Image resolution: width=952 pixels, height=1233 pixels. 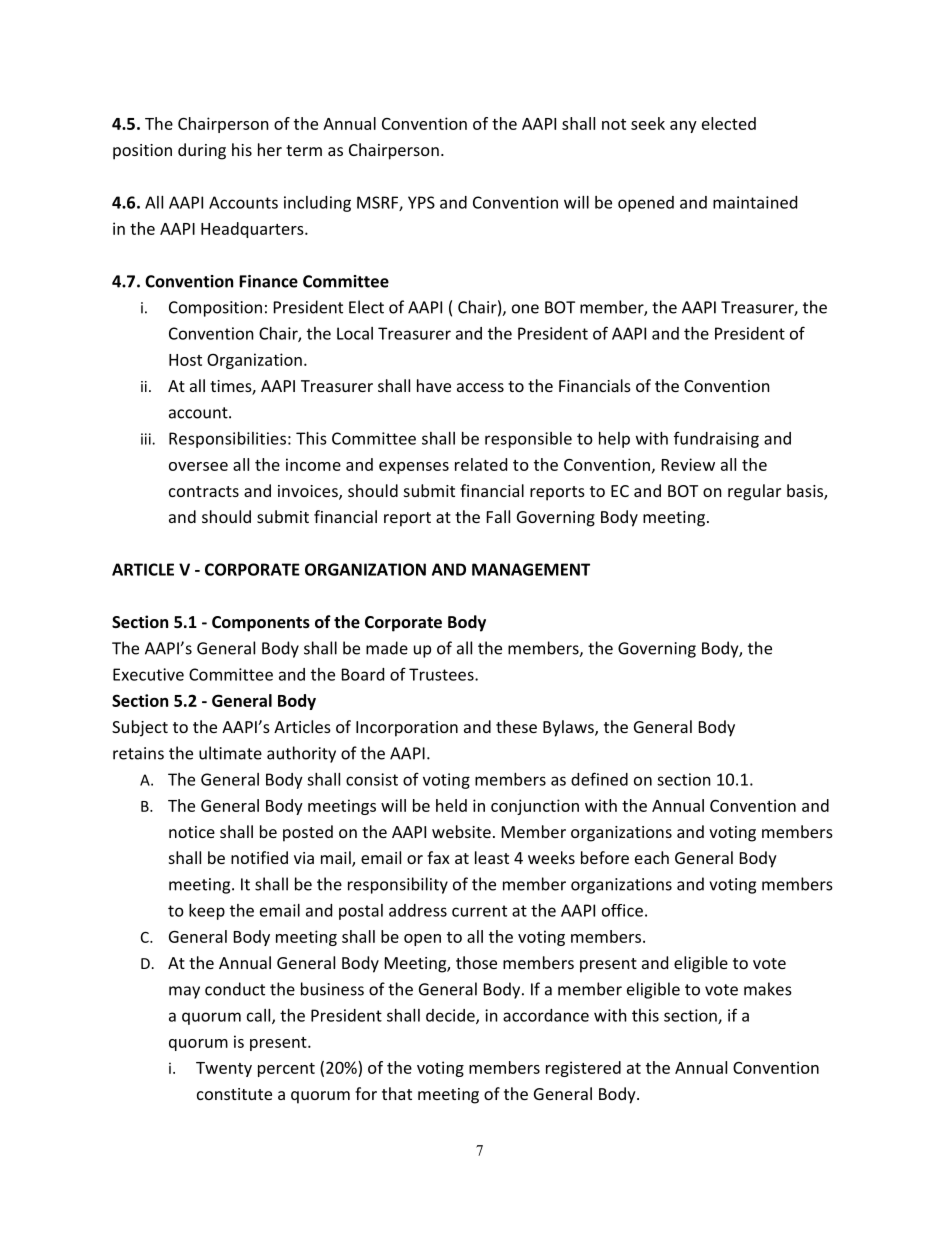 What do you see at coordinates (569, 728) in the page?
I see `Bylaws` at bounding box center [569, 728].
